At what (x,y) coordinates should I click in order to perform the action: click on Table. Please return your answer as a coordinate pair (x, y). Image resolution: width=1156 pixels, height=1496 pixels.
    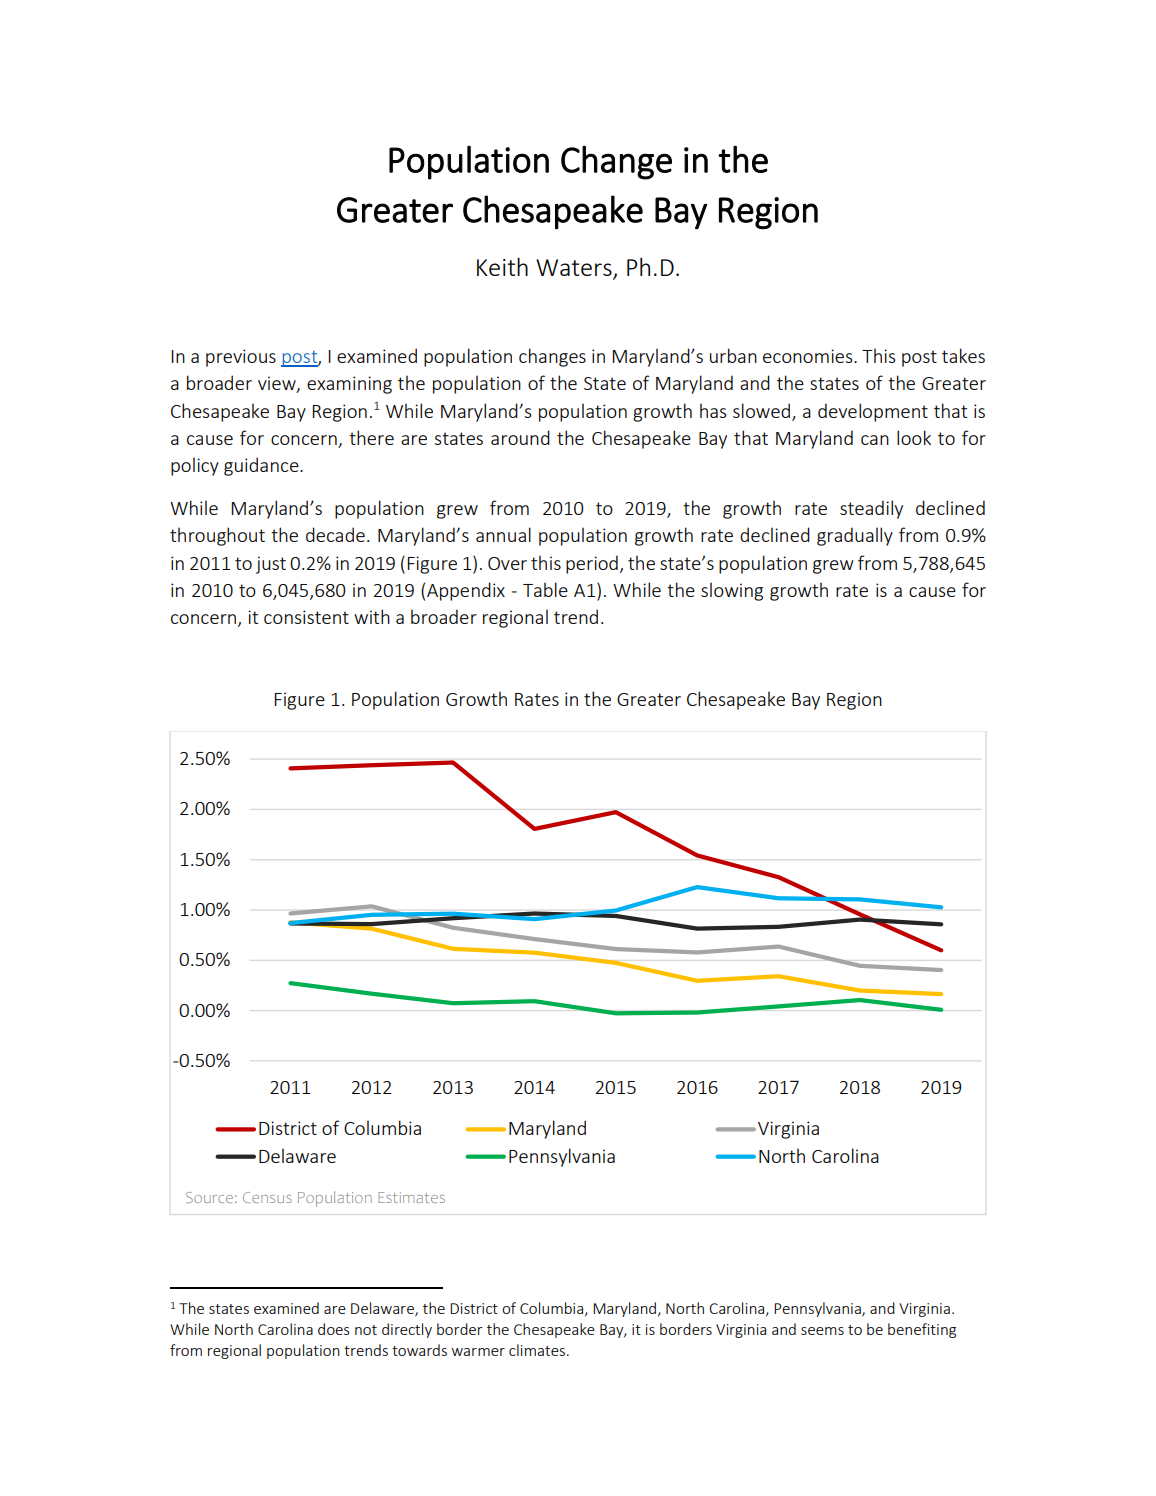
    Looking at the image, I should click on (545, 589).
